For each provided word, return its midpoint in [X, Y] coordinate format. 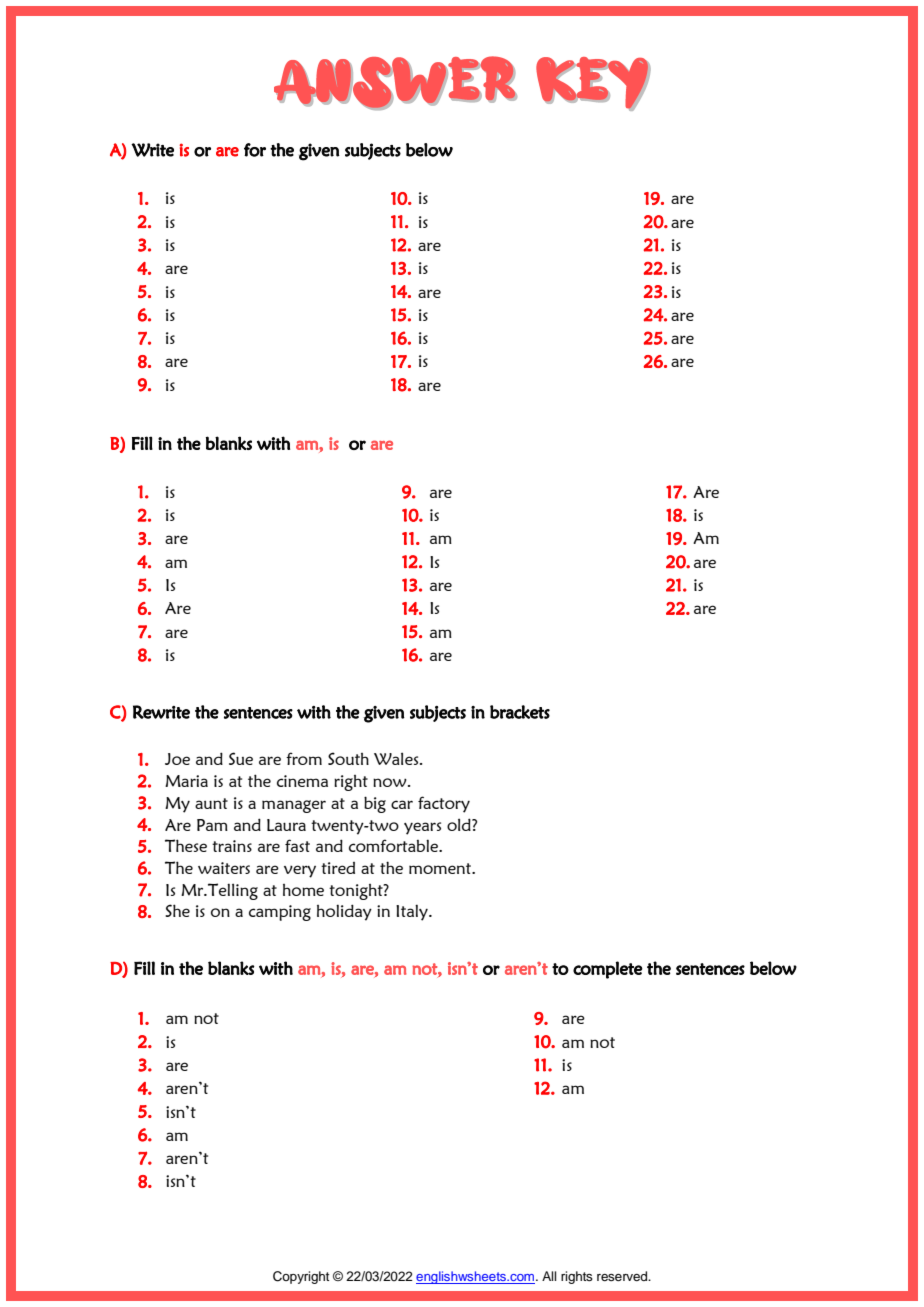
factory [444, 804]
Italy [413, 912]
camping [280, 913]
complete [608, 970]
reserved [623, 1276]
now [391, 782]
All [549, 1276]
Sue [241, 758]
